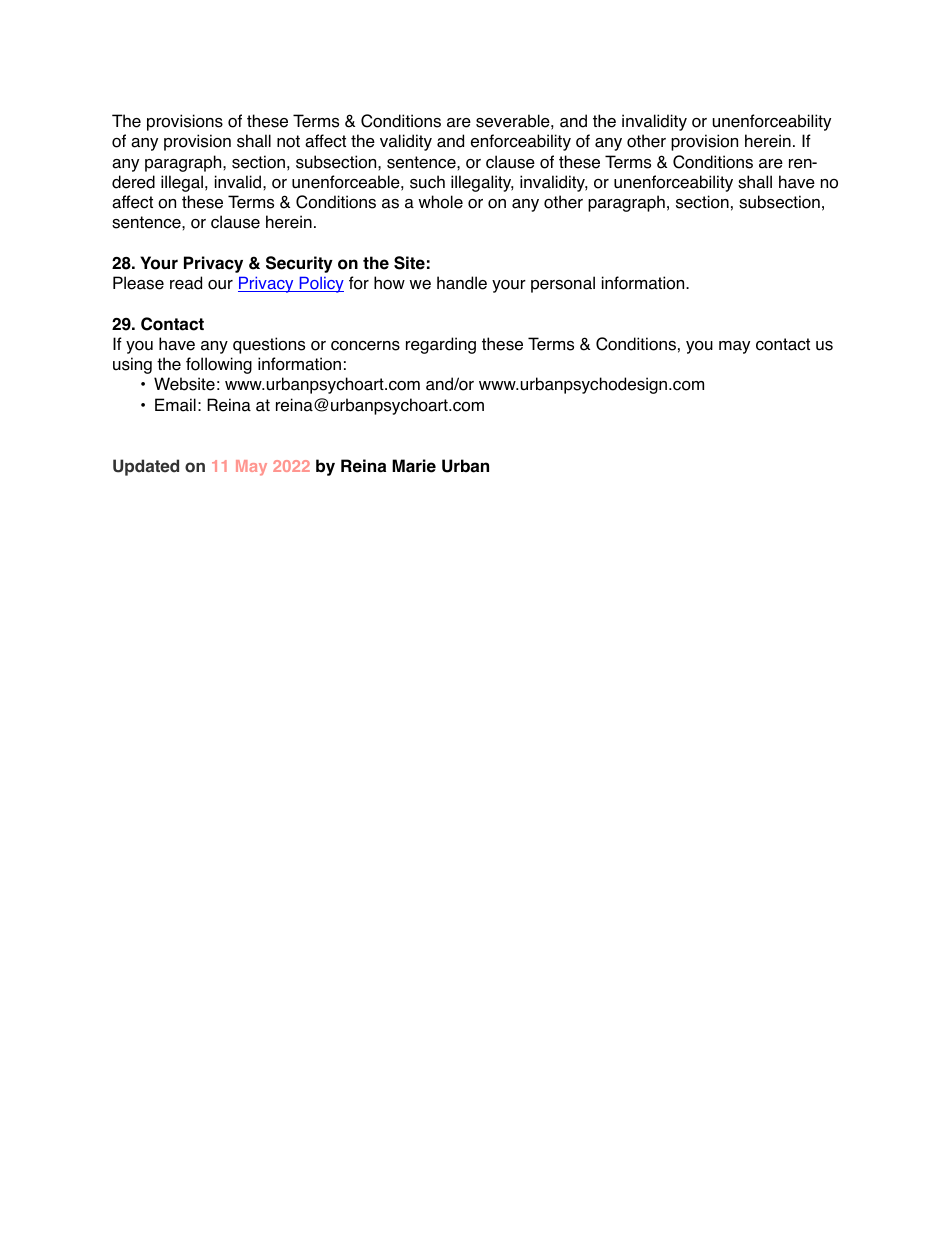 Image resolution: width=952 pixels, height=1233 pixels. What do you see at coordinates (186, 283) in the document?
I see `read` at bounding box center [186, 283].
